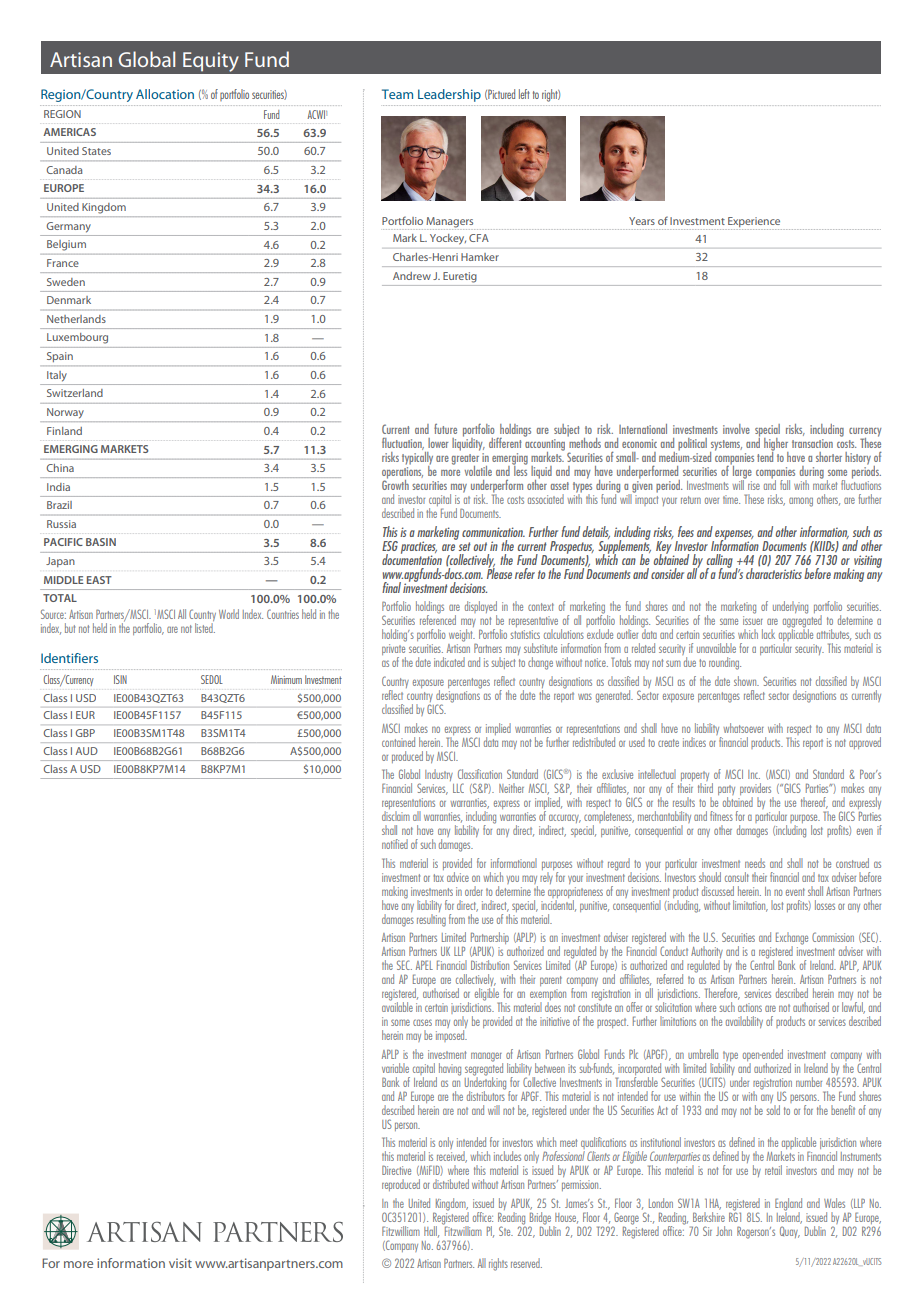 The image size is (924, 1308). Describe the element at coordinates (746, 681) in the screenshot. I see `shown` at that location.
